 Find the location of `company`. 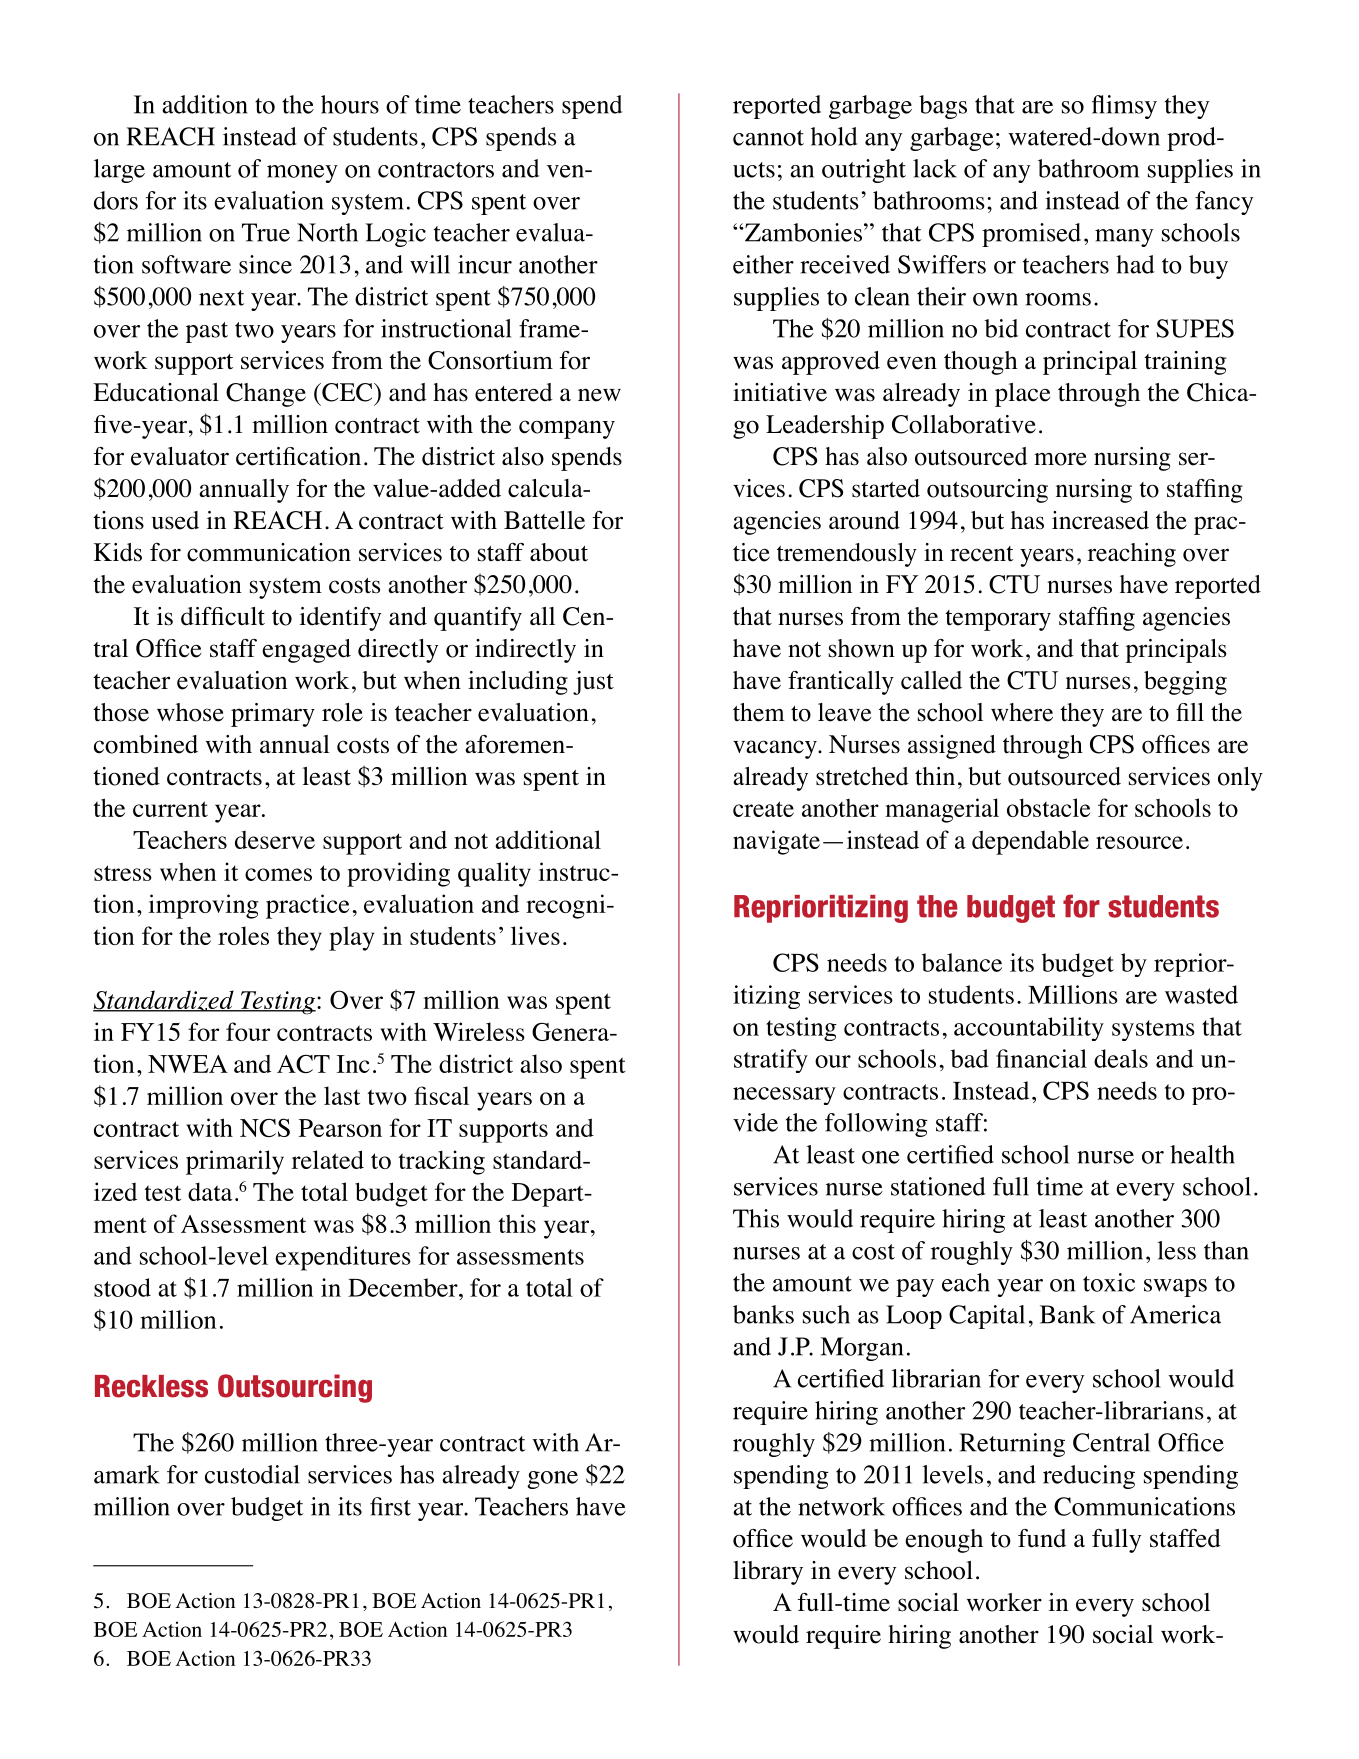

company is located at coordinates (567, 429).
